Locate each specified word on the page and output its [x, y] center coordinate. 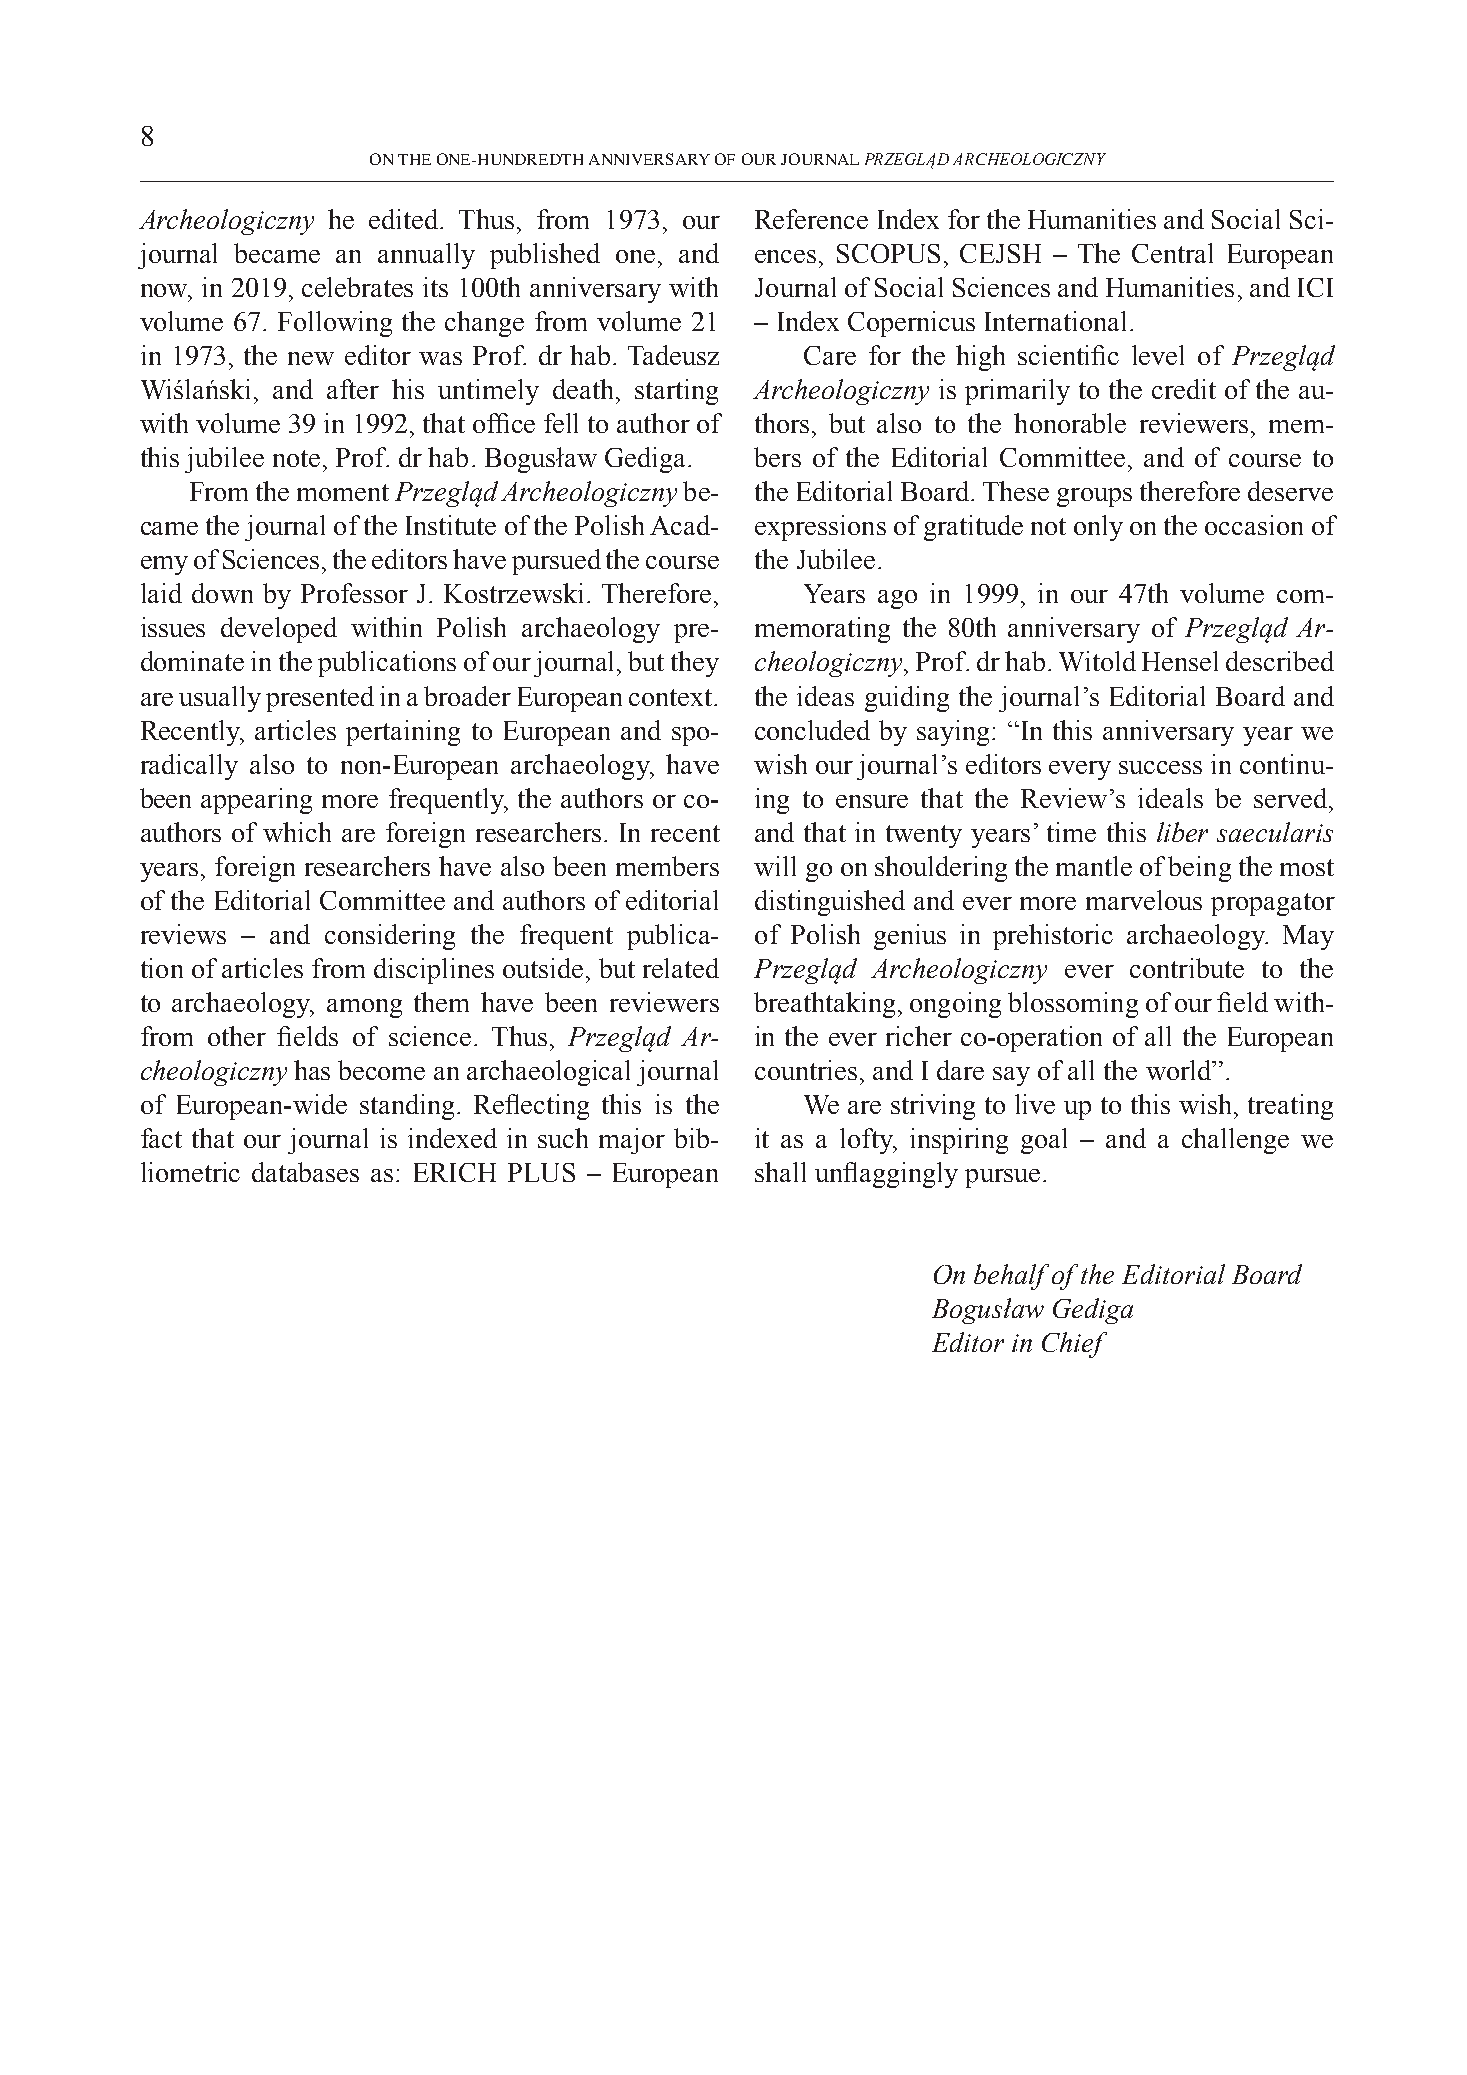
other [237, 1036]
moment [343, 492]
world [1180, 1070]
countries [806, 1070]
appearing [256, 801]
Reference [811, 219]
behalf [1011, 1277]
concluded [812, 730]
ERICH [455, 1172]
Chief [1074, 1345]
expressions [820, 528]
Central [1172, 253]
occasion [1254, 525]
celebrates [357, 287]
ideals [1170, 798]
